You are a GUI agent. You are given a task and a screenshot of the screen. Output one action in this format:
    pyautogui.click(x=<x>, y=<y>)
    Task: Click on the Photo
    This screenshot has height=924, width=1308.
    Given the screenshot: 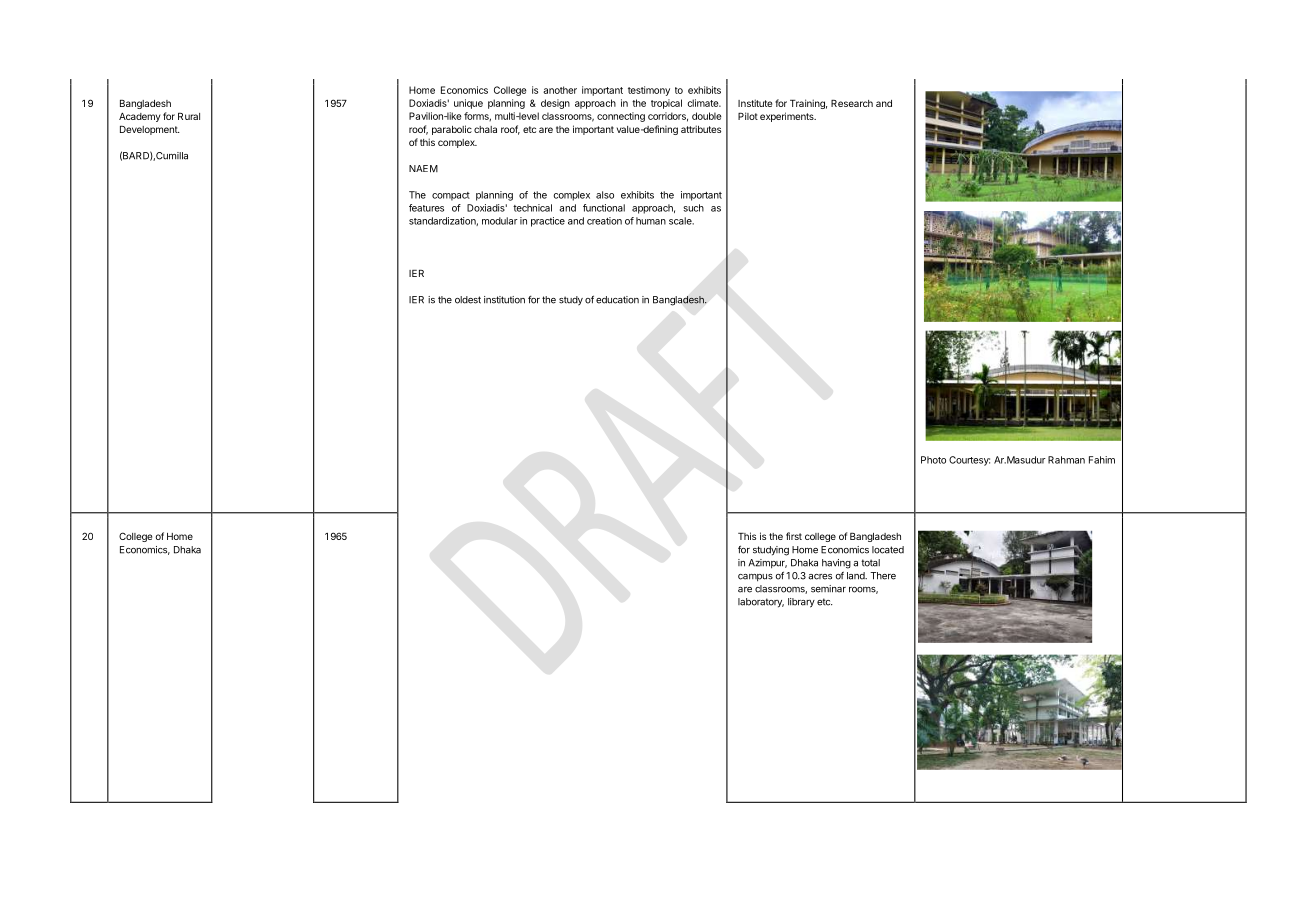 What is the action you would take?
    pyautogui.click(x=933, y=460)
